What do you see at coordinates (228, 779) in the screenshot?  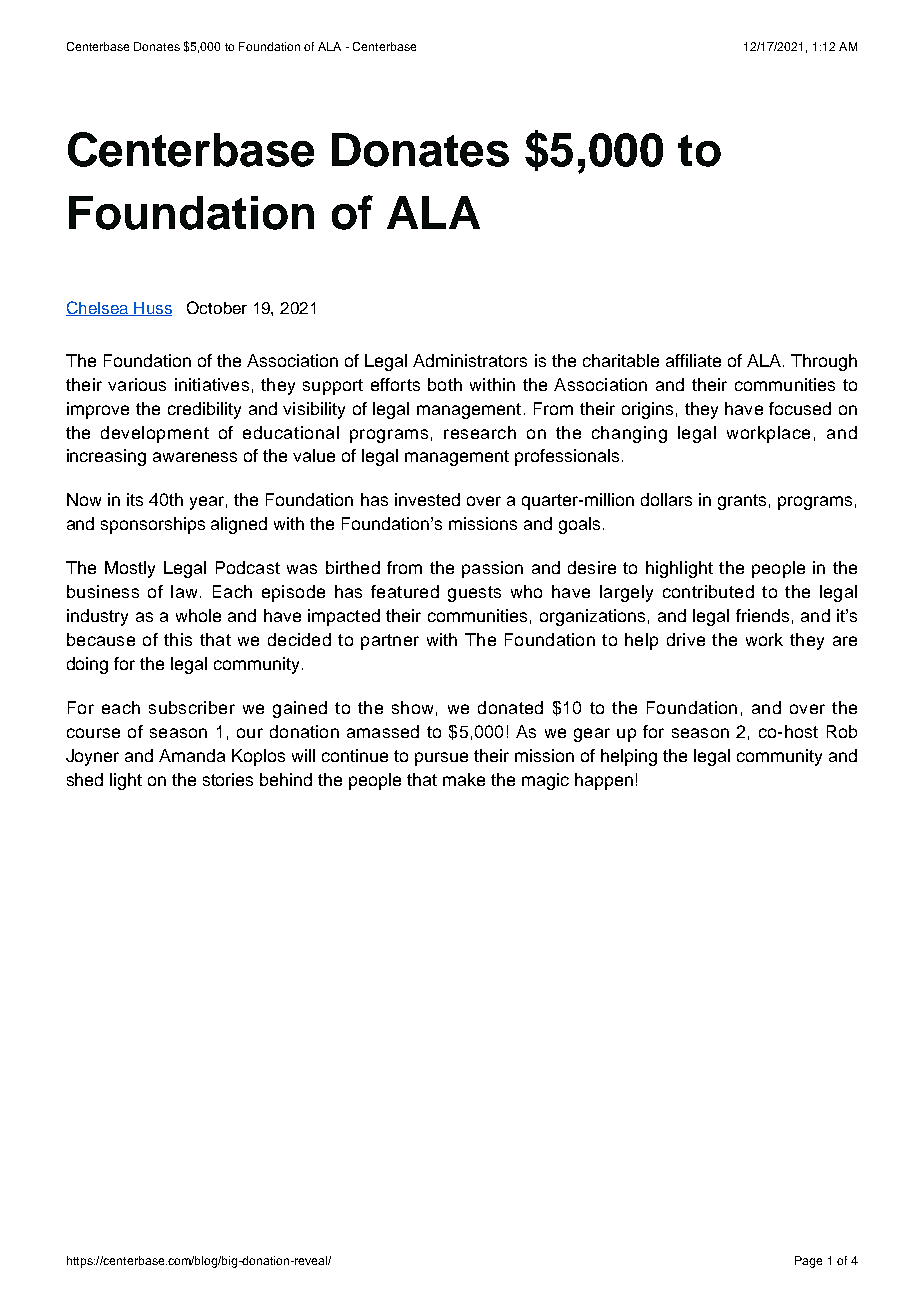 I see `stories` at bounding box center [228, 779].
